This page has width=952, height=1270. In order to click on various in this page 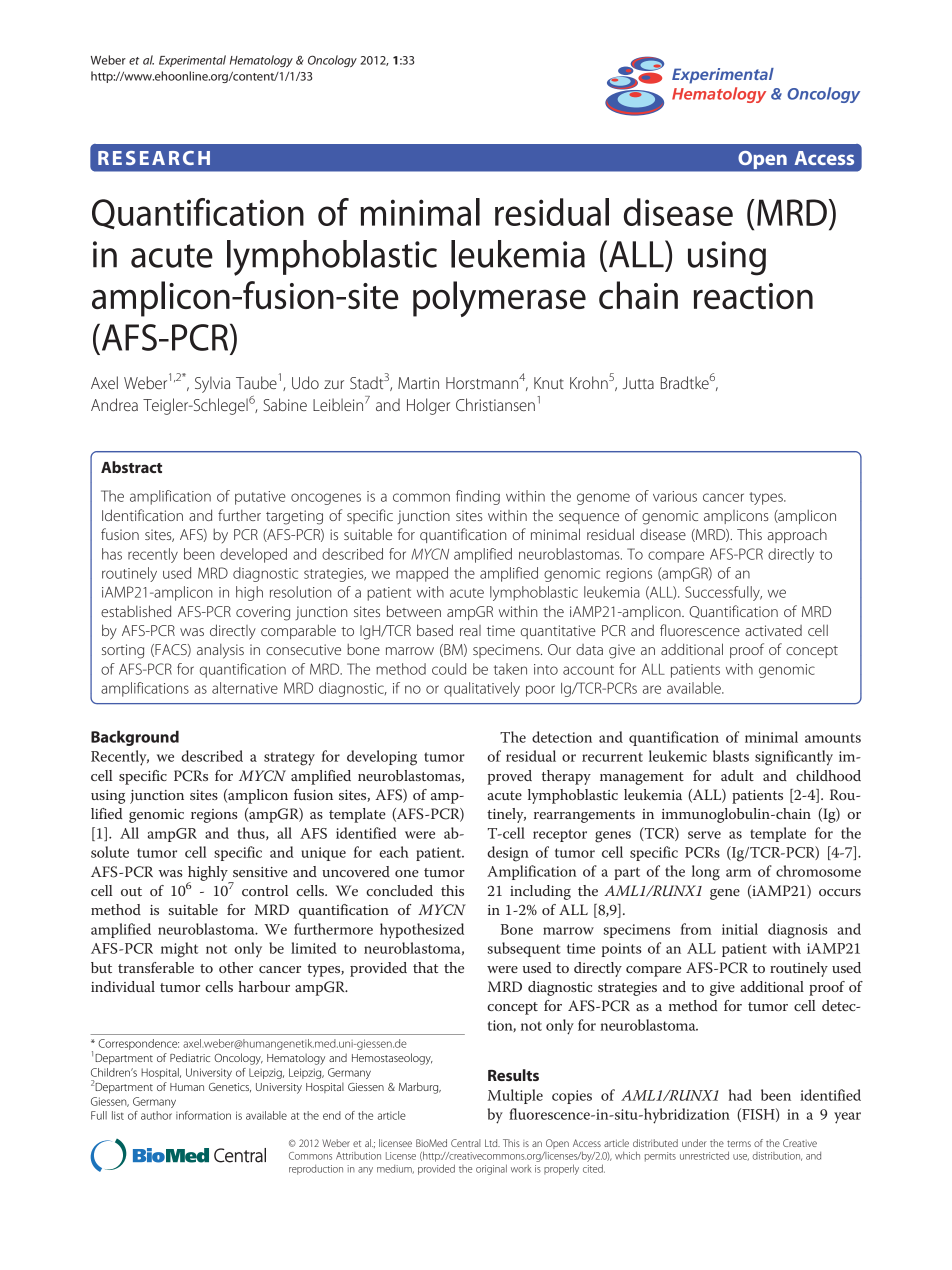, I will do `click(675, 496)`.
